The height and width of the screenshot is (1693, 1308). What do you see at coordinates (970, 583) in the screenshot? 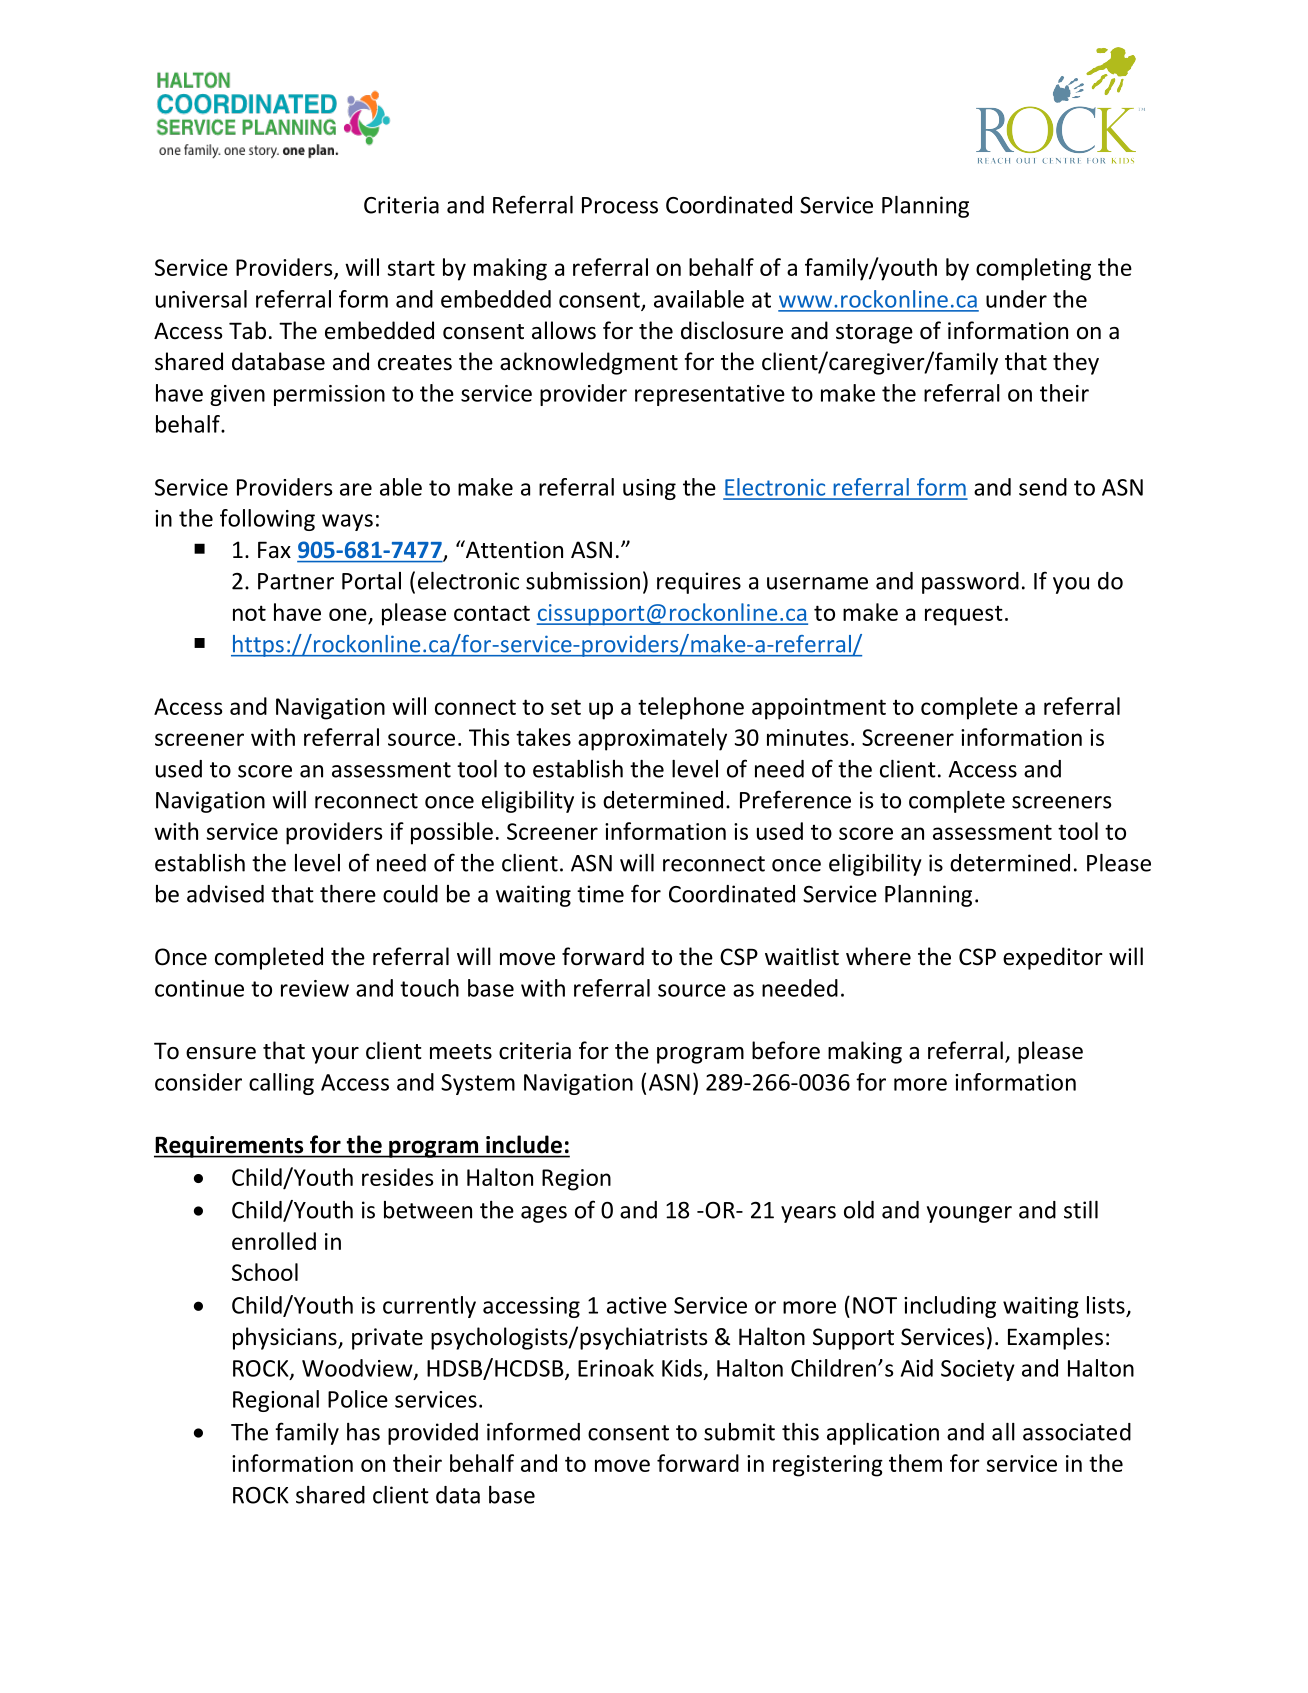
I see `password` at bounding box center [970, 583].
